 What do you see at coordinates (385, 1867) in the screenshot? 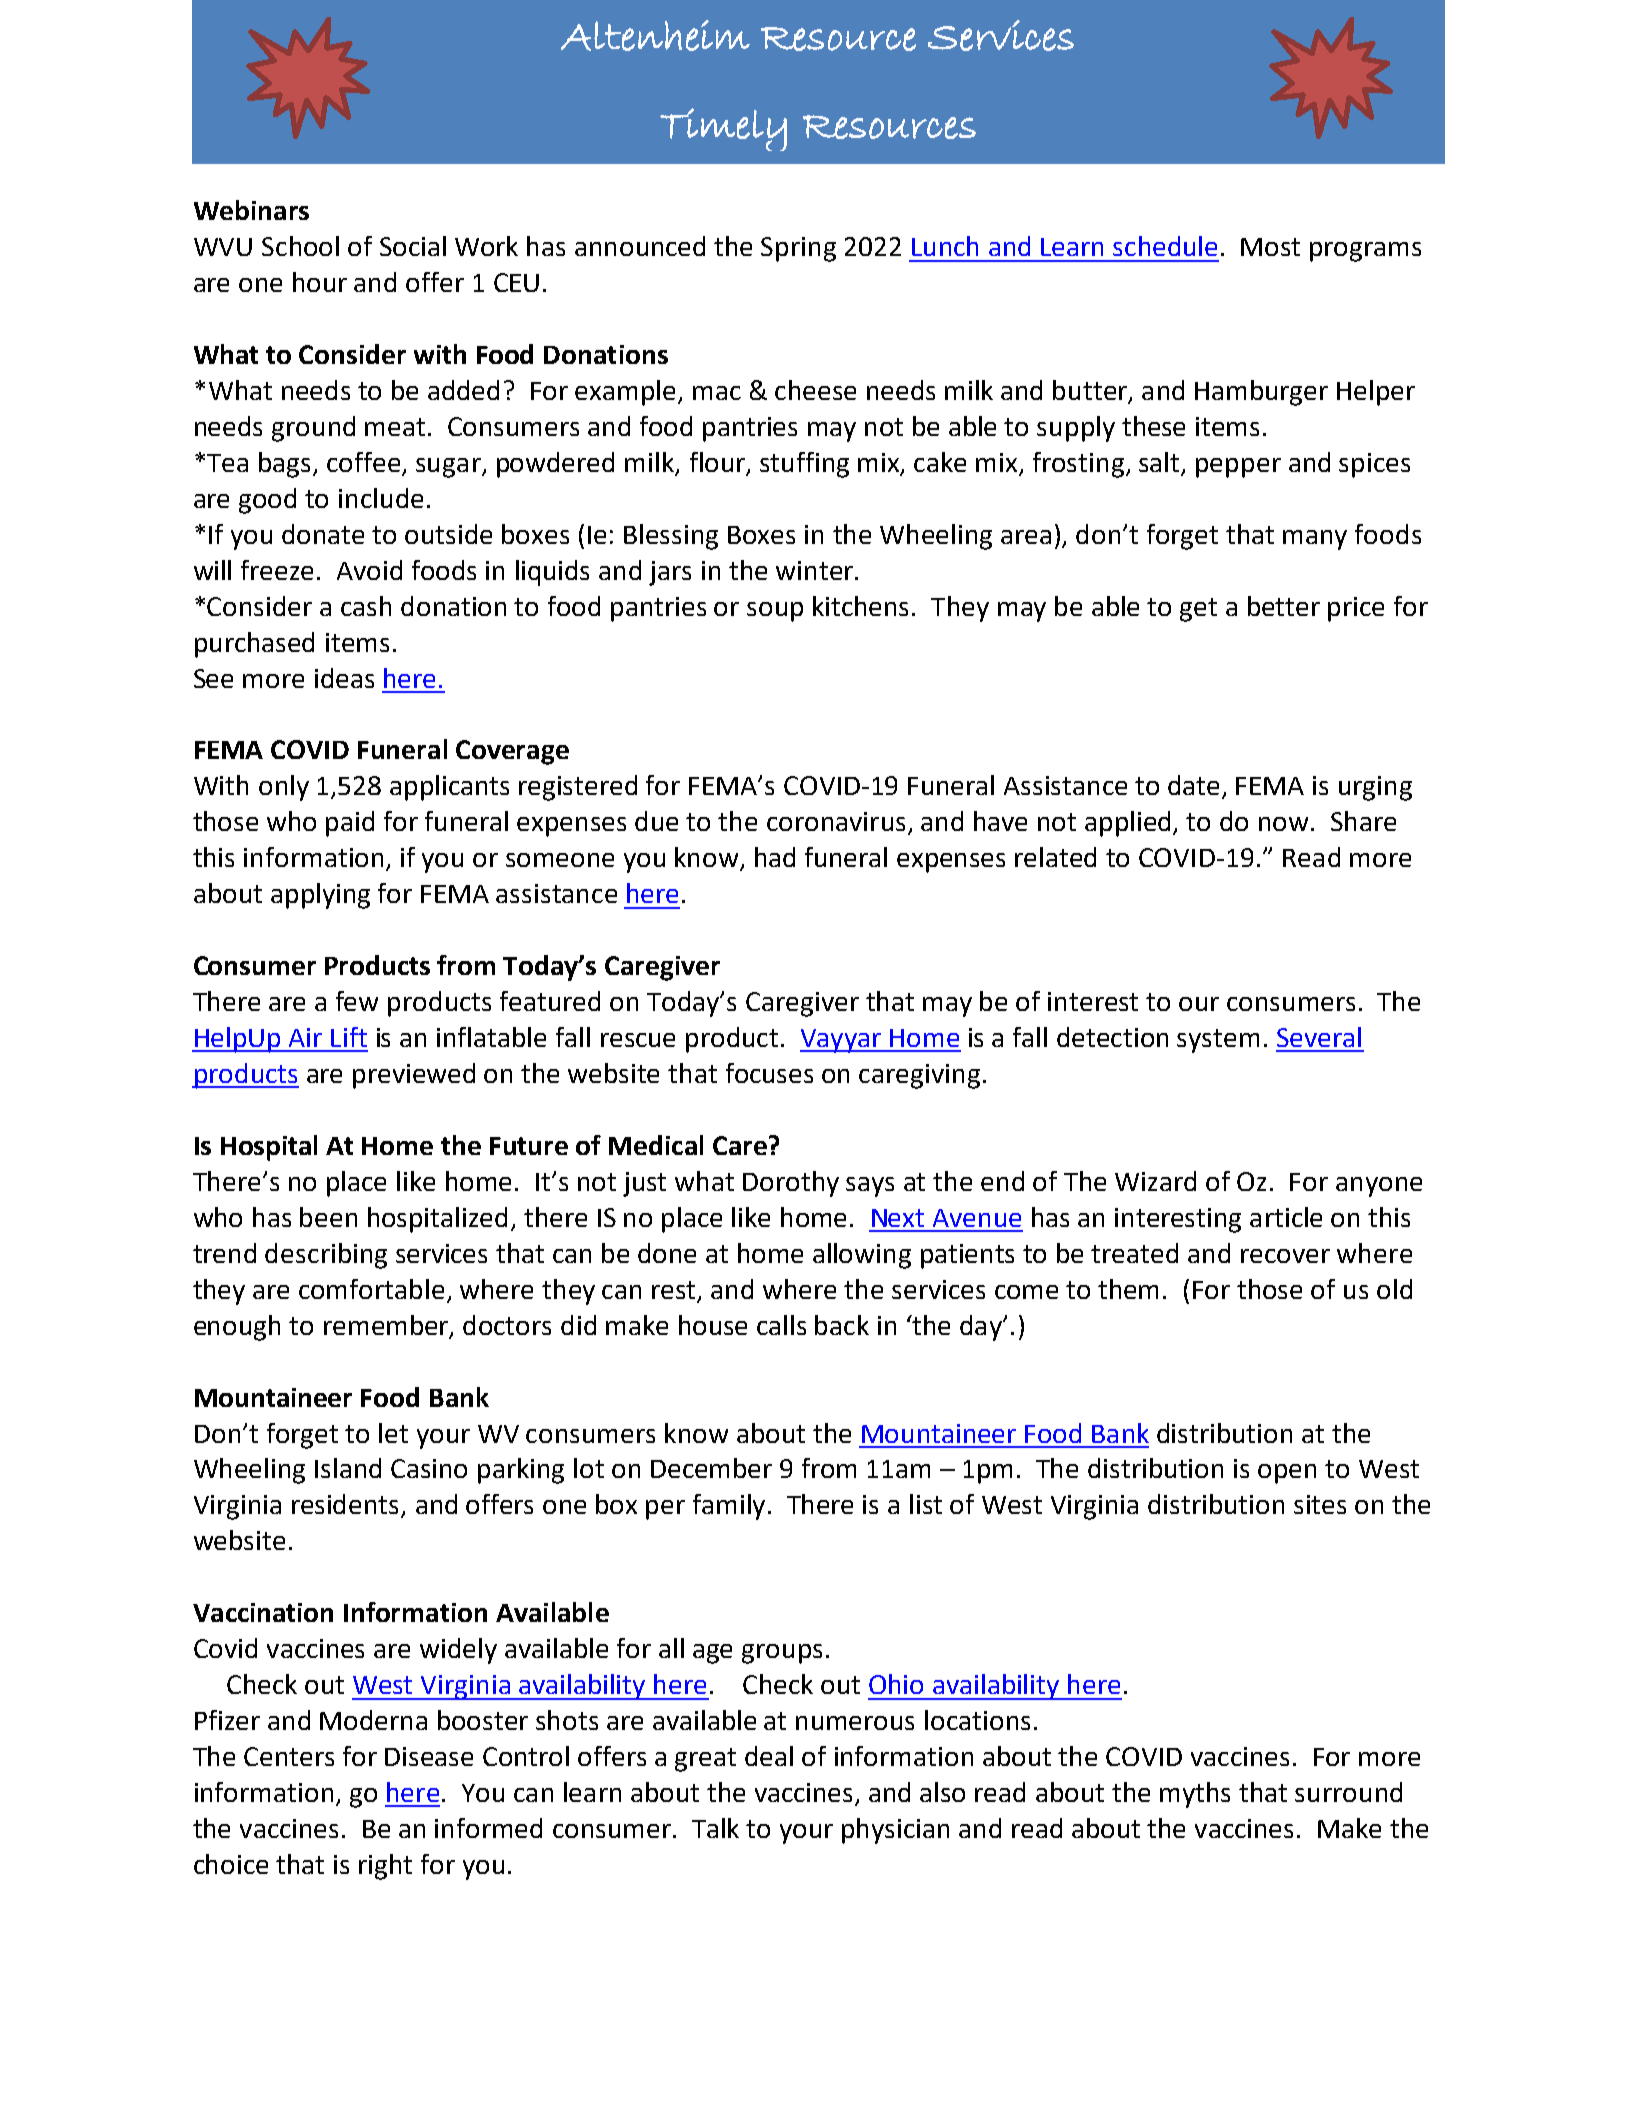
I see `right` at bounding box center [385, 1867].
